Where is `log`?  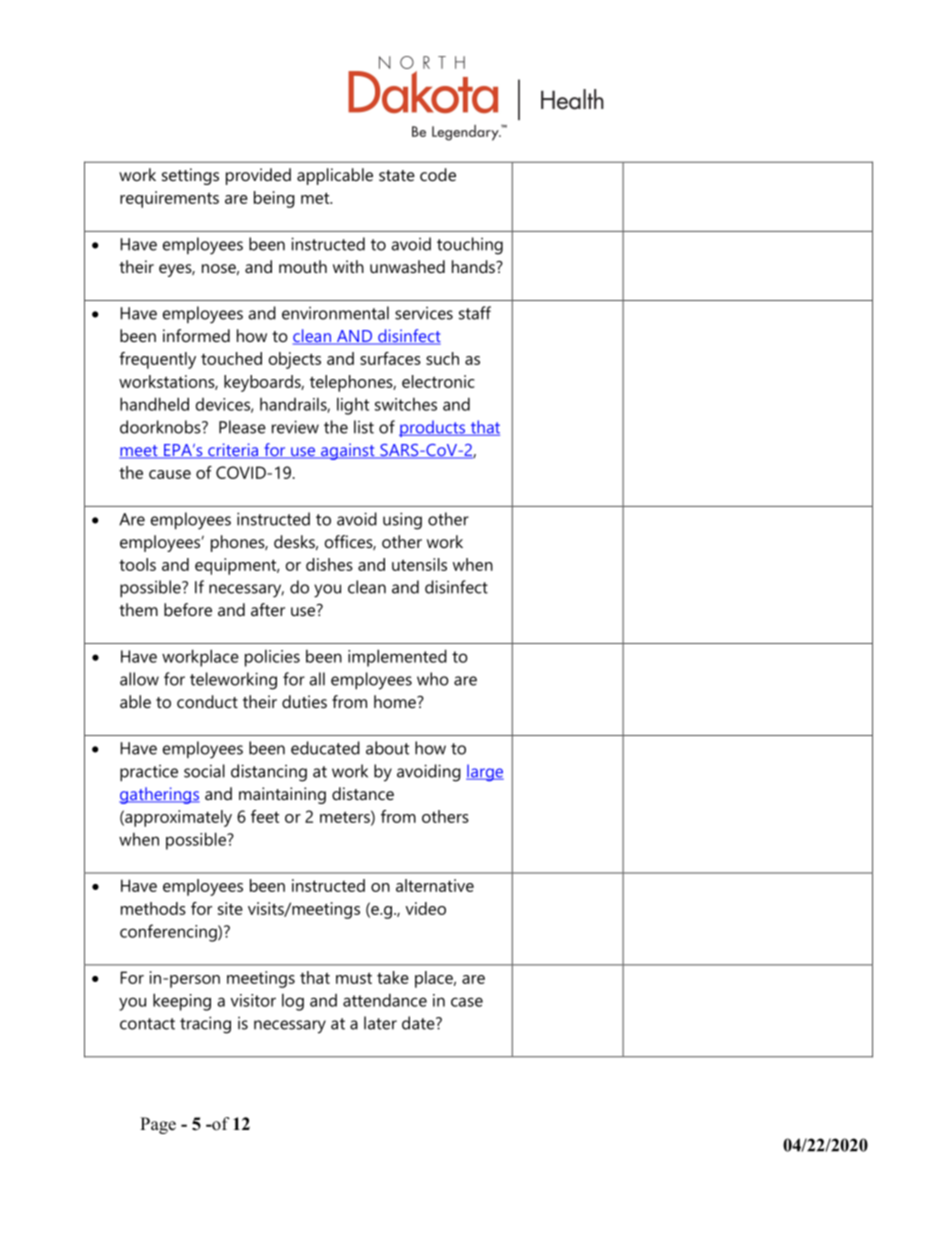 log is located at coordinates (293, 1002).
